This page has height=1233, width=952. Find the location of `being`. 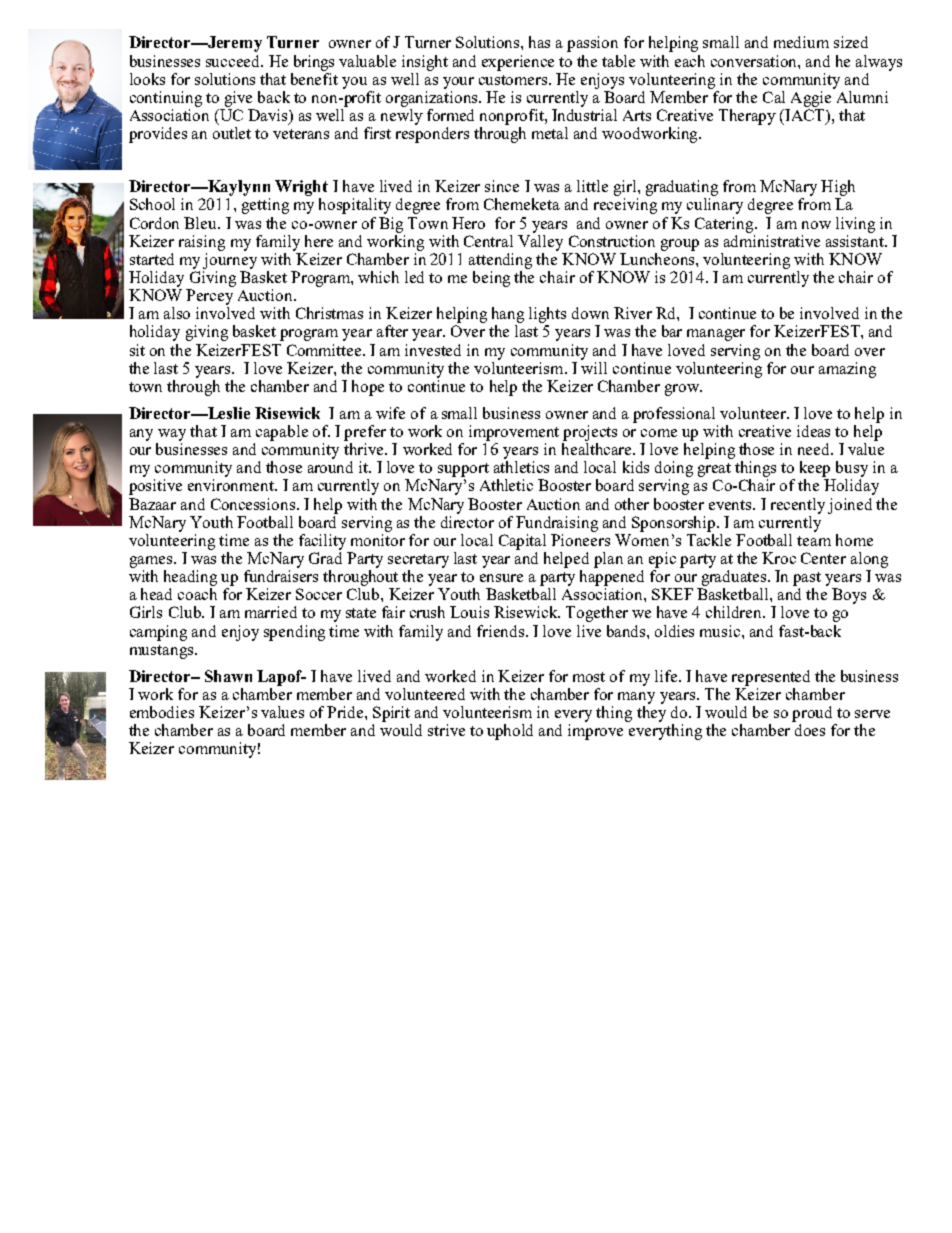

being is located at coordinates (491, 279).
